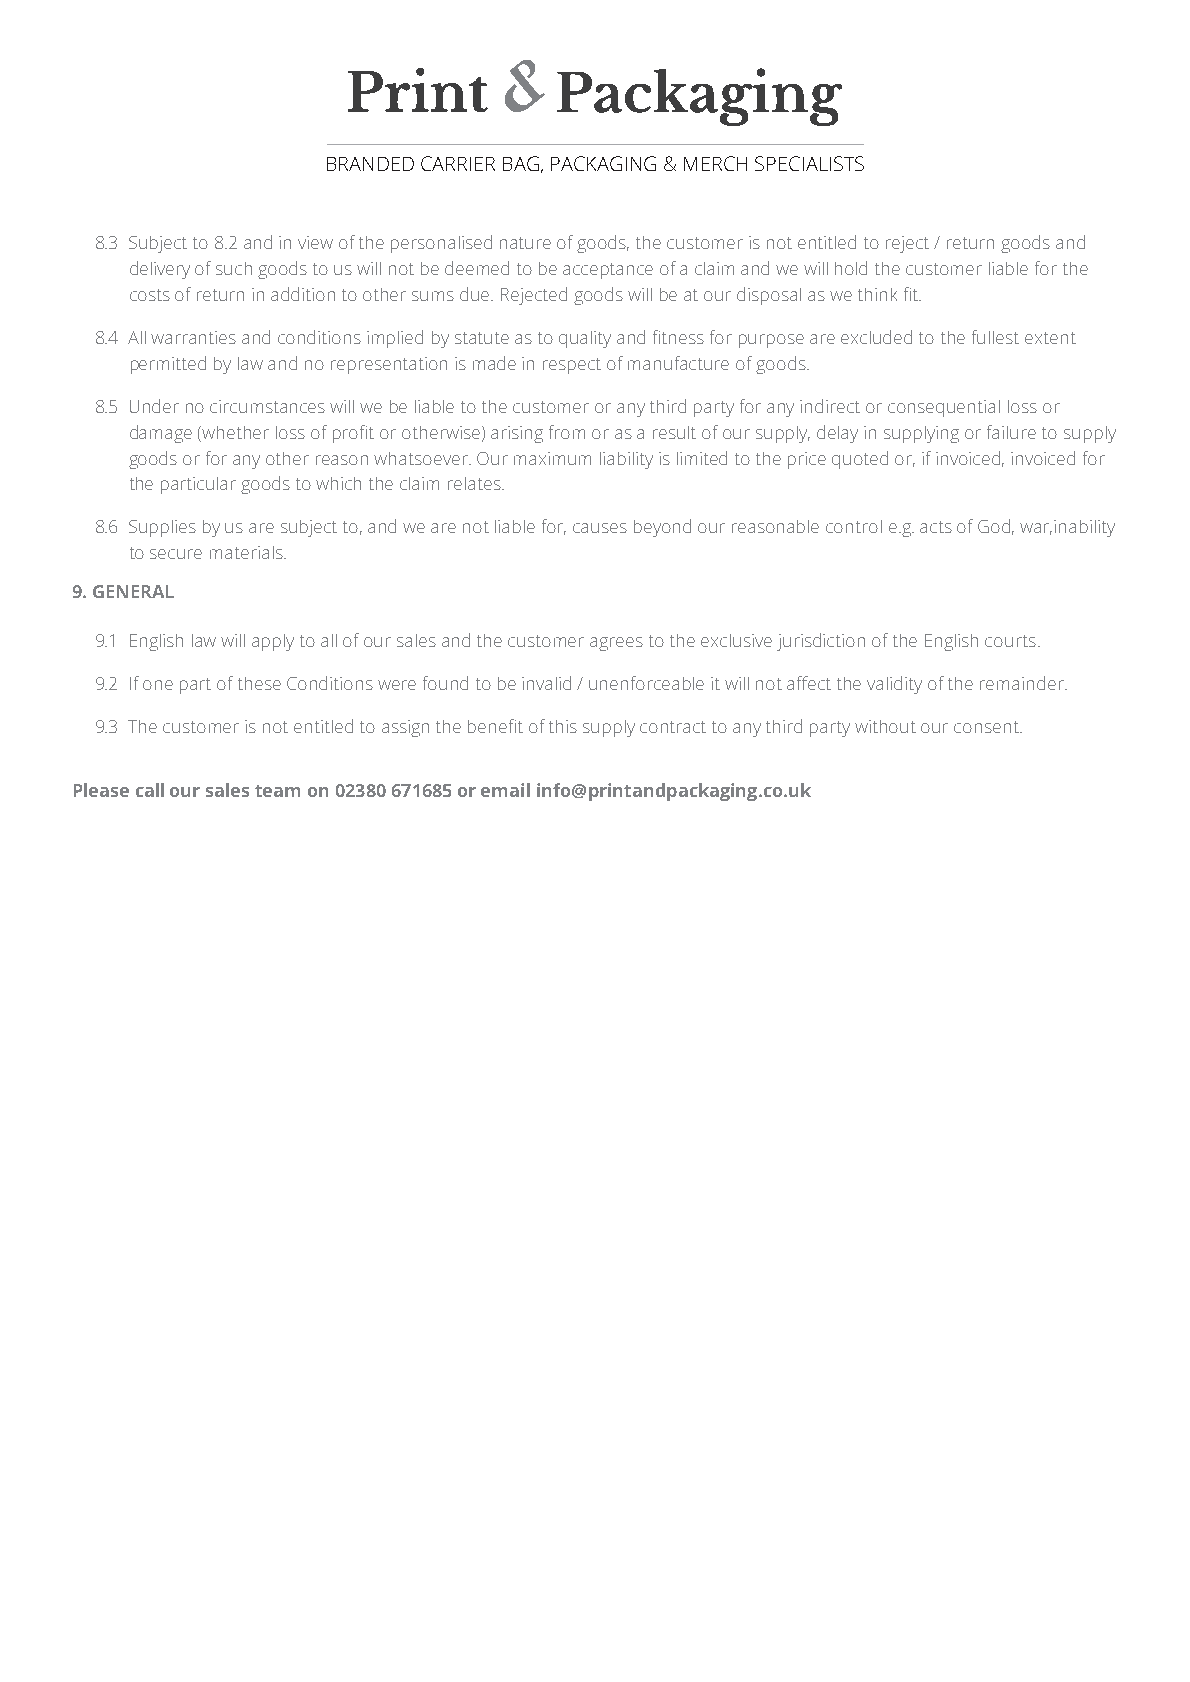 The width and height of the screenshot is (1190, 1682). I want to click on SPECIALISTS, so click(809, 163).
